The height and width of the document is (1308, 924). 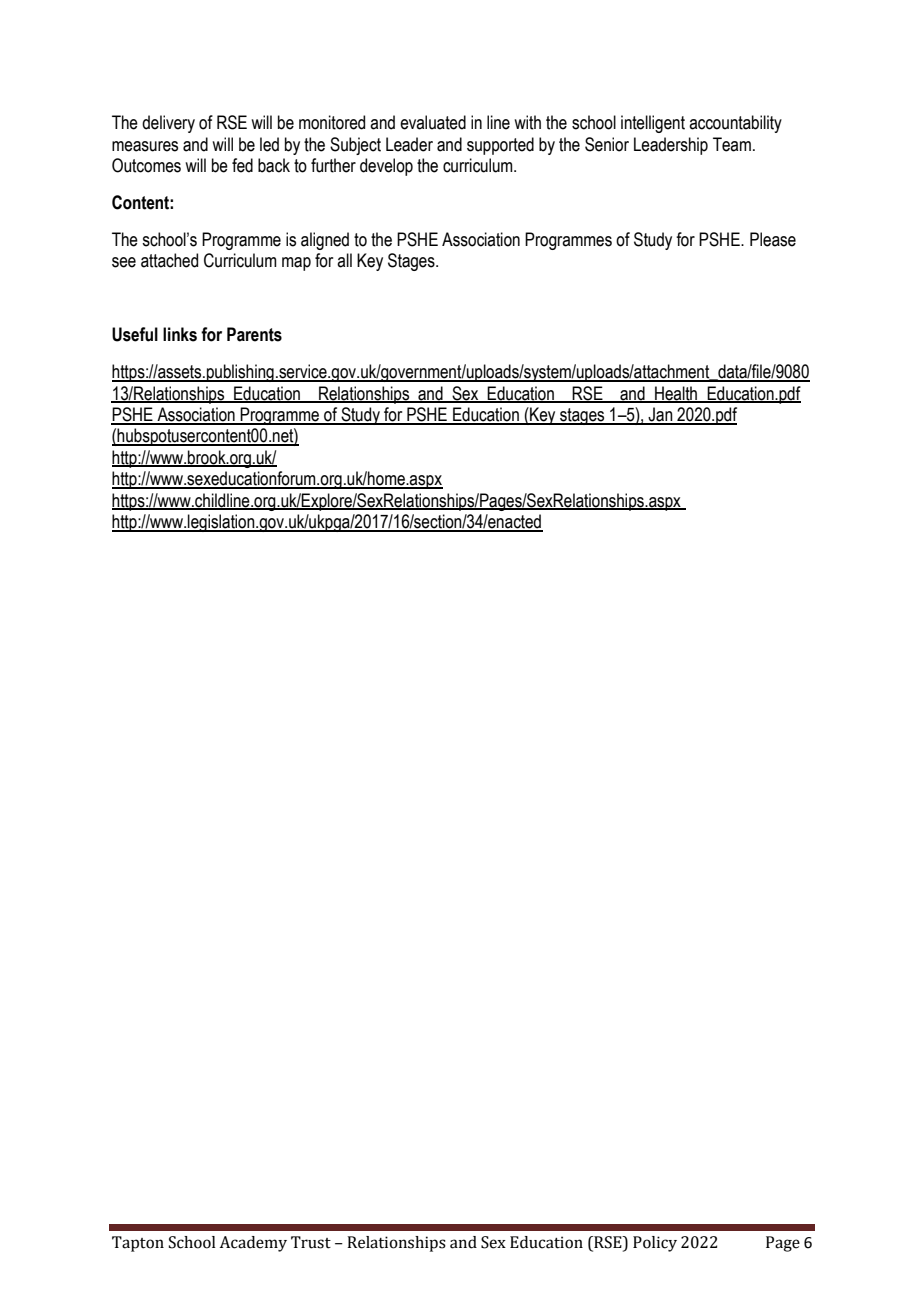 What do you see at coordinates (661, 415) in the document?
I see `Jan` at bounding box center [661, 415].
